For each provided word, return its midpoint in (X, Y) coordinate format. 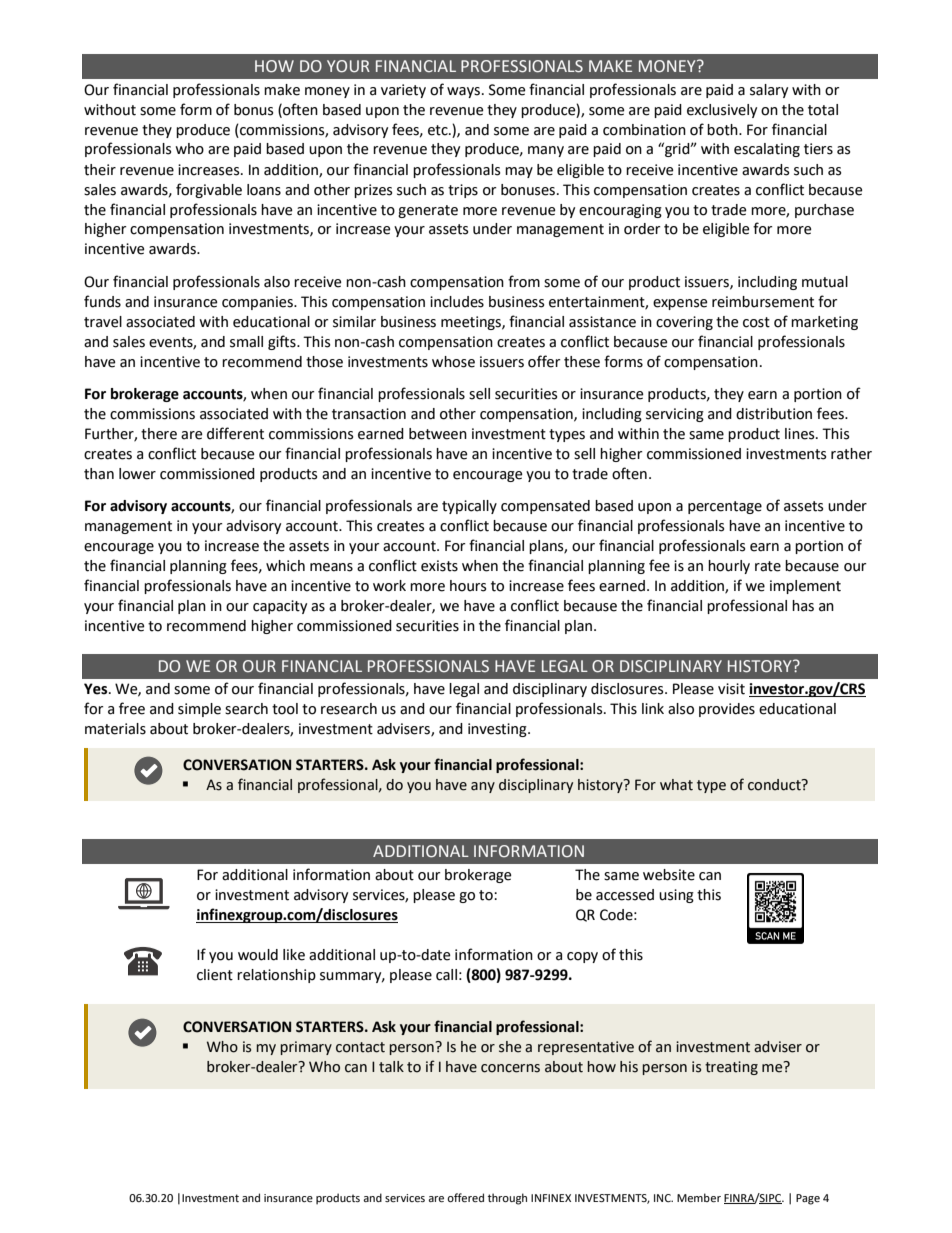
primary (306, 1048)
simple (199, 710)
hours (468, 586)
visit (731, 689)
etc (439, 130)
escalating (767, 150)
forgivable (209, 190)
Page (808, 1199)
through (507, 1199)
